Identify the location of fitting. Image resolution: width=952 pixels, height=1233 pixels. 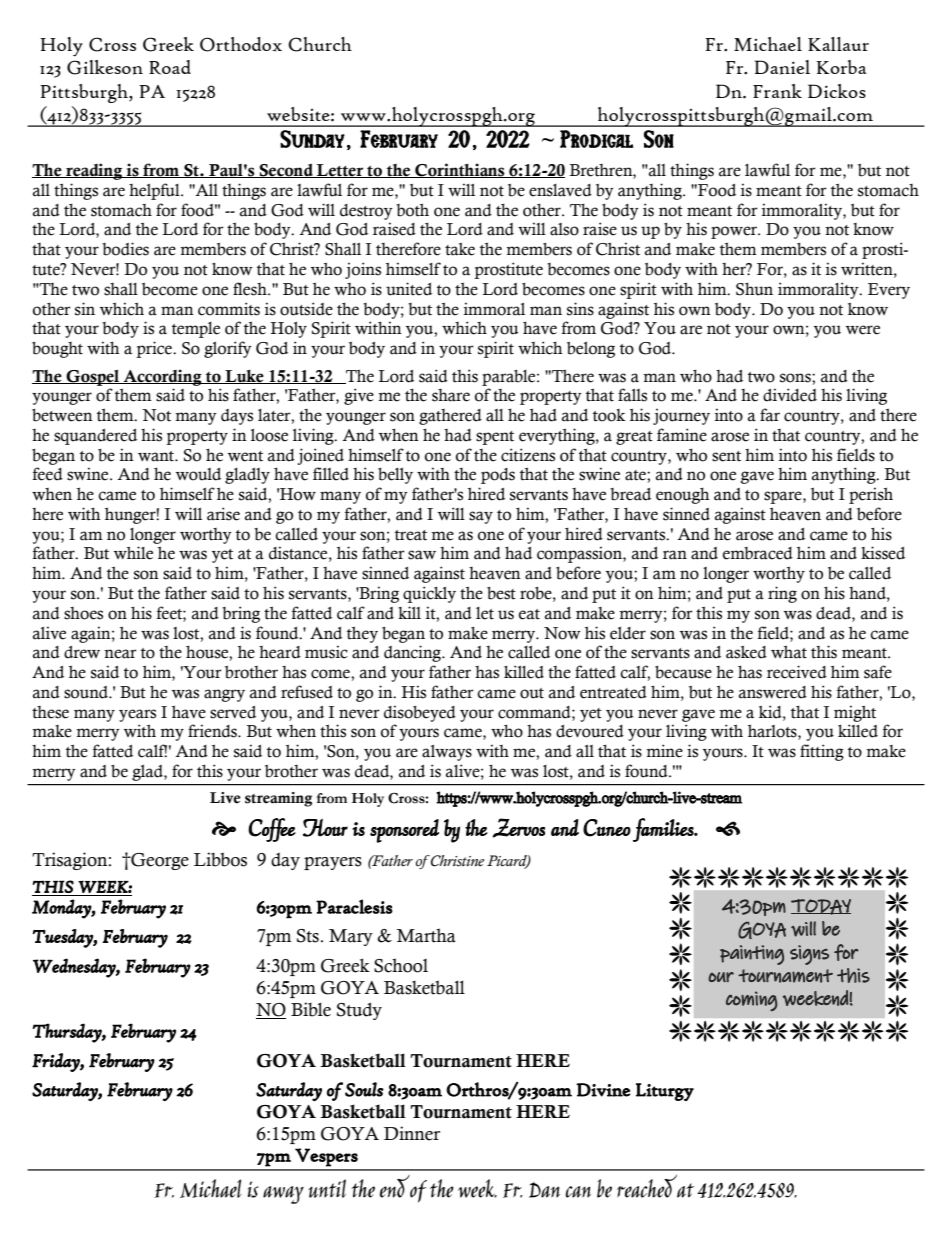
(822, 752).
